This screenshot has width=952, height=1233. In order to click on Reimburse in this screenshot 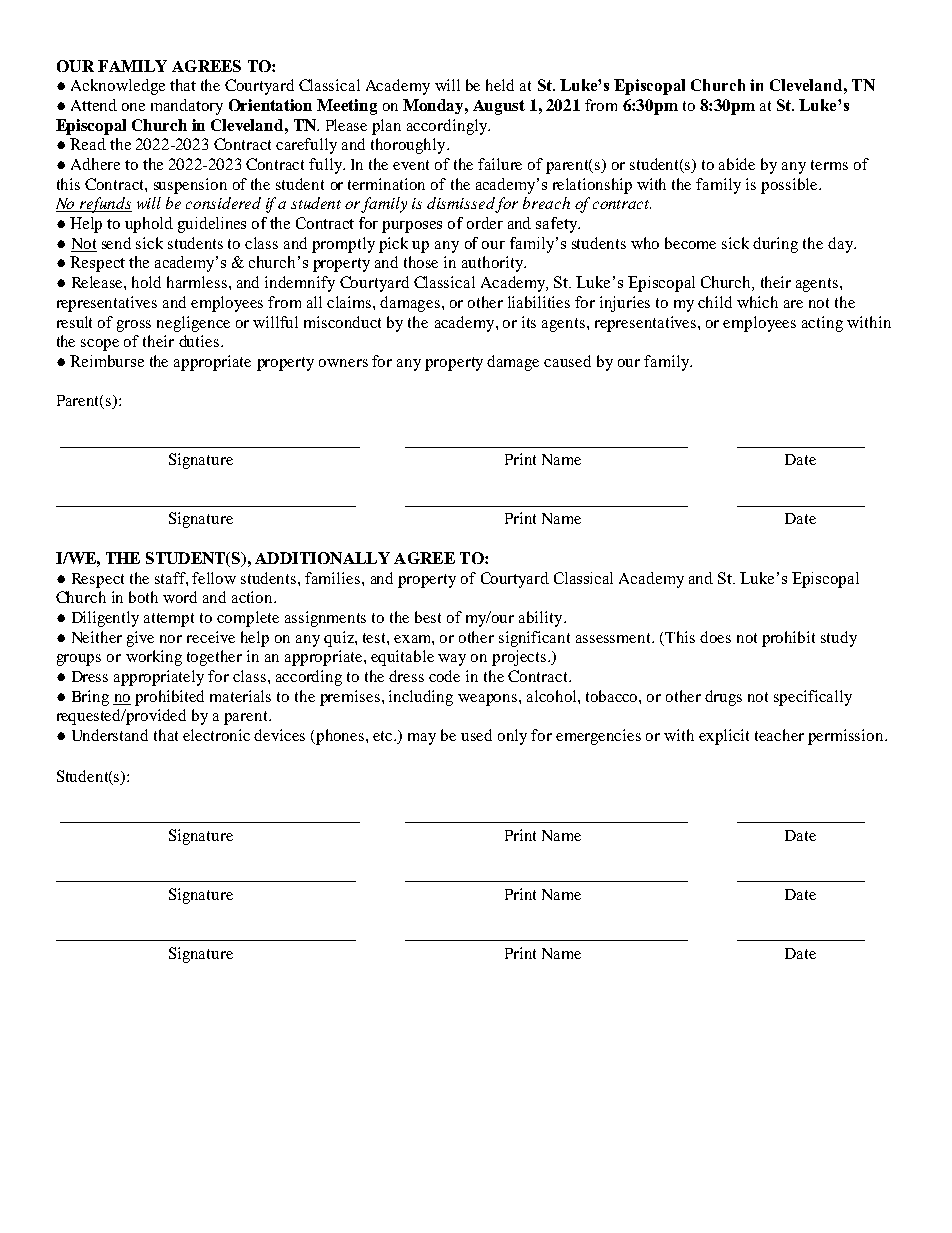, I will do `click(107, 361)`.
